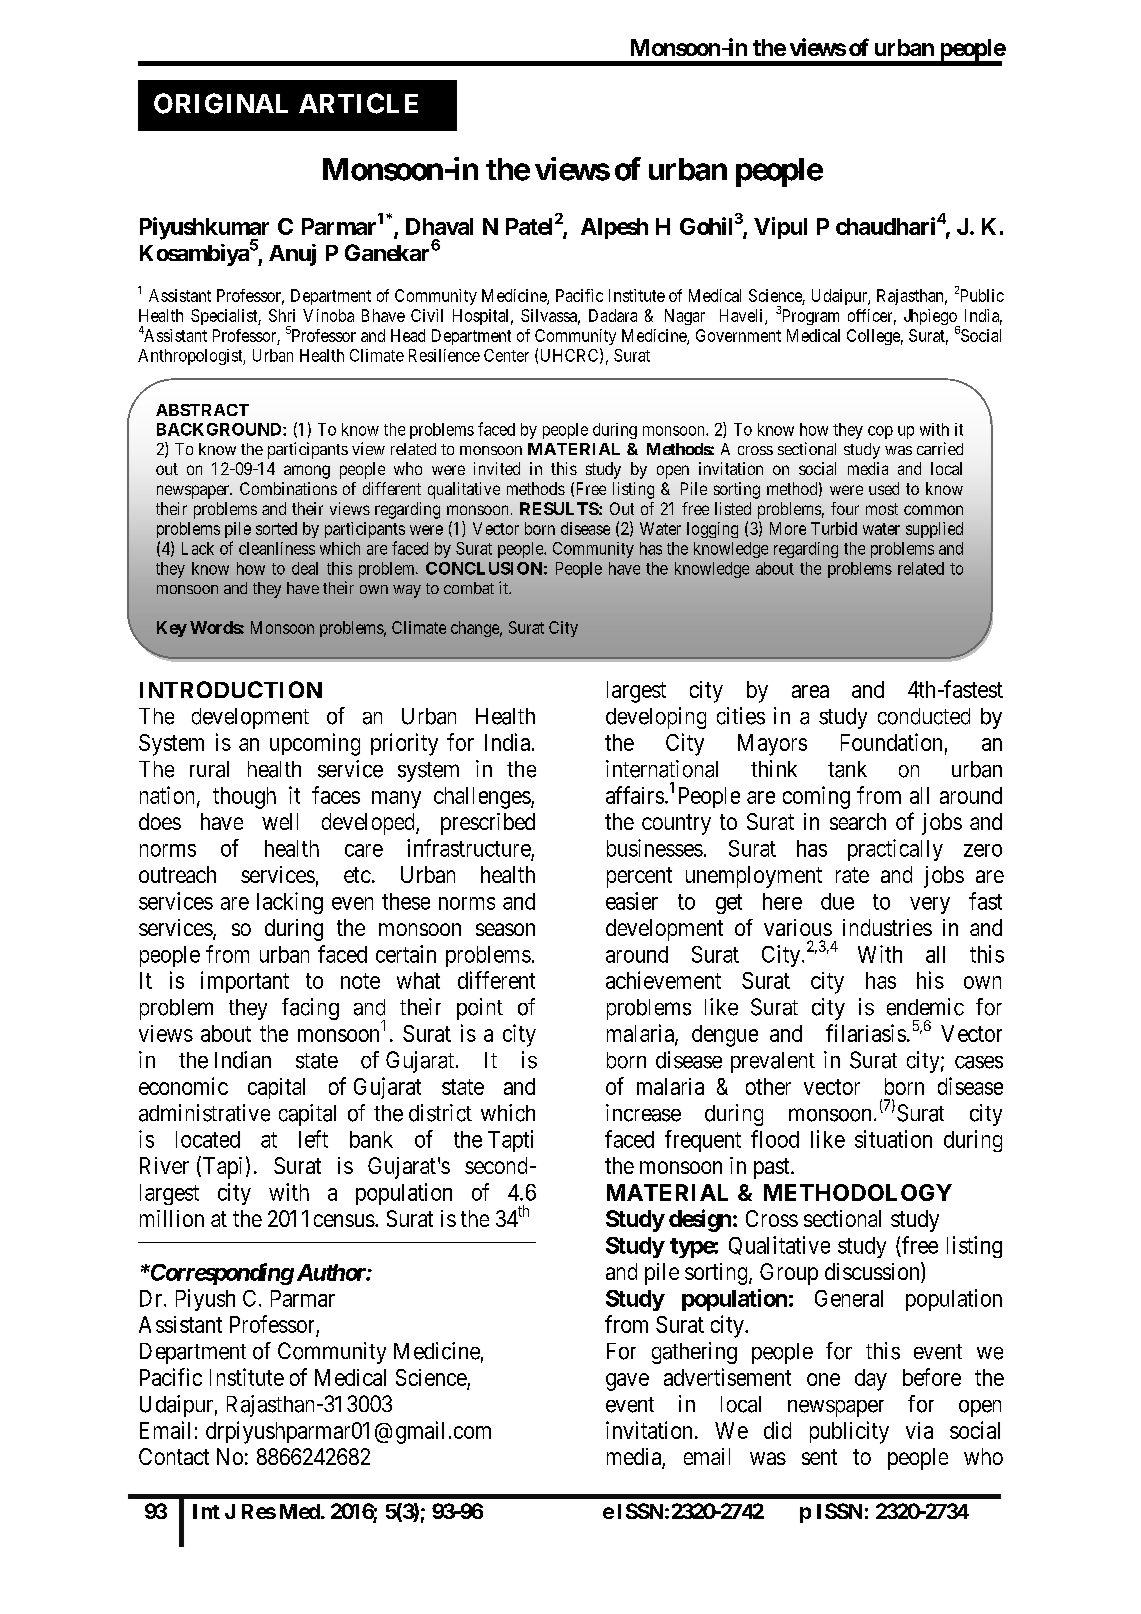 The width and height of the page is (1141, 1614). What do you see at coordinates (358, 103) in the page?
I see `ARTICLE` at bounding box center [358, 103].
